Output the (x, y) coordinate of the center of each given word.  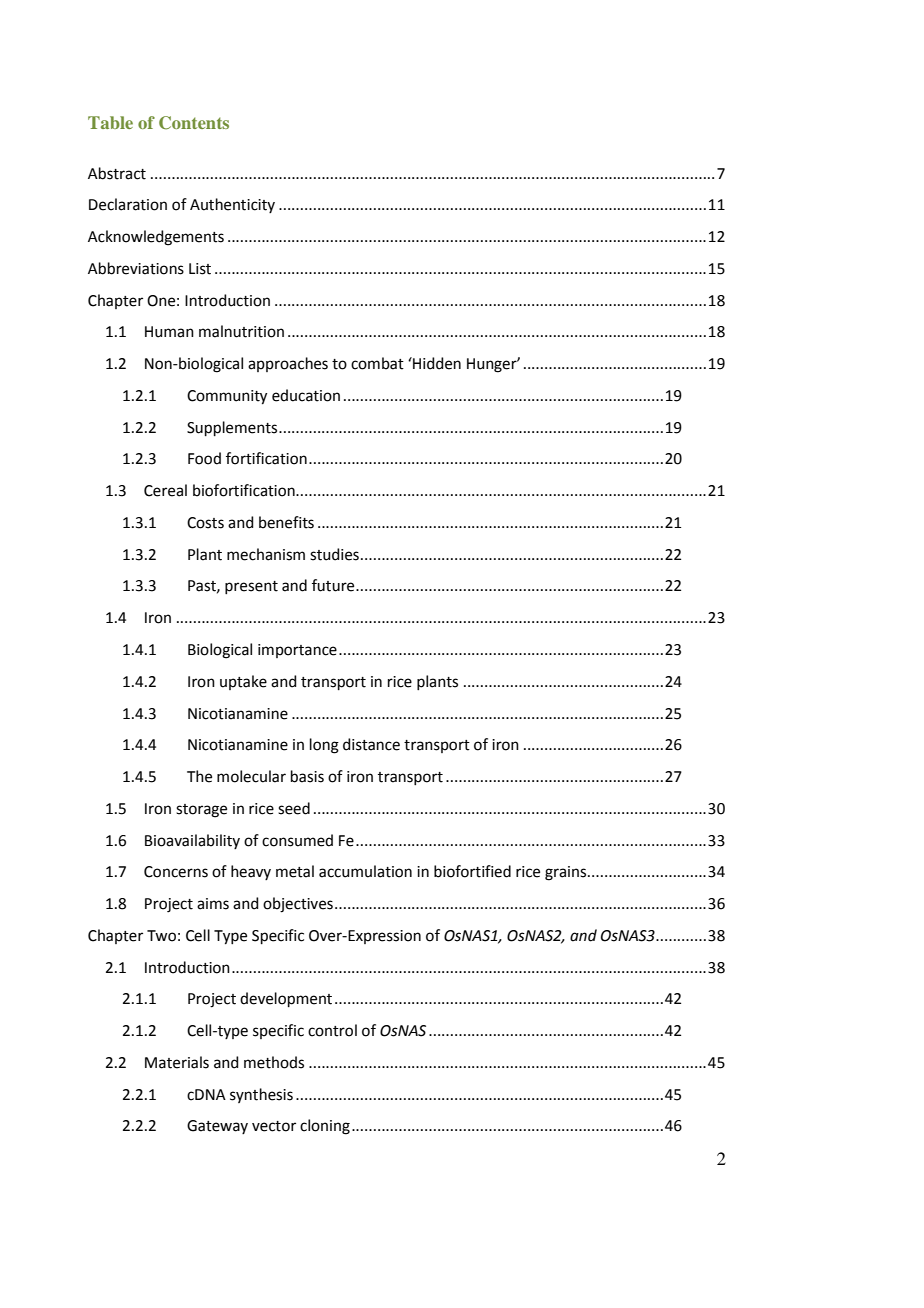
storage (201, 811)
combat (377, 363)
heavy (251, 872)
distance (371, 744)
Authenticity (232, 205)
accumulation (365, 871)
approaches (288, 364)
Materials (177, 1062)
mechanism (266, 554)
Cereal (165, 490)
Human (169, 332)
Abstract (117, 173)
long (324, 746)
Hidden (436, 363)
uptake (243, 682)
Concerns (176, 872)
